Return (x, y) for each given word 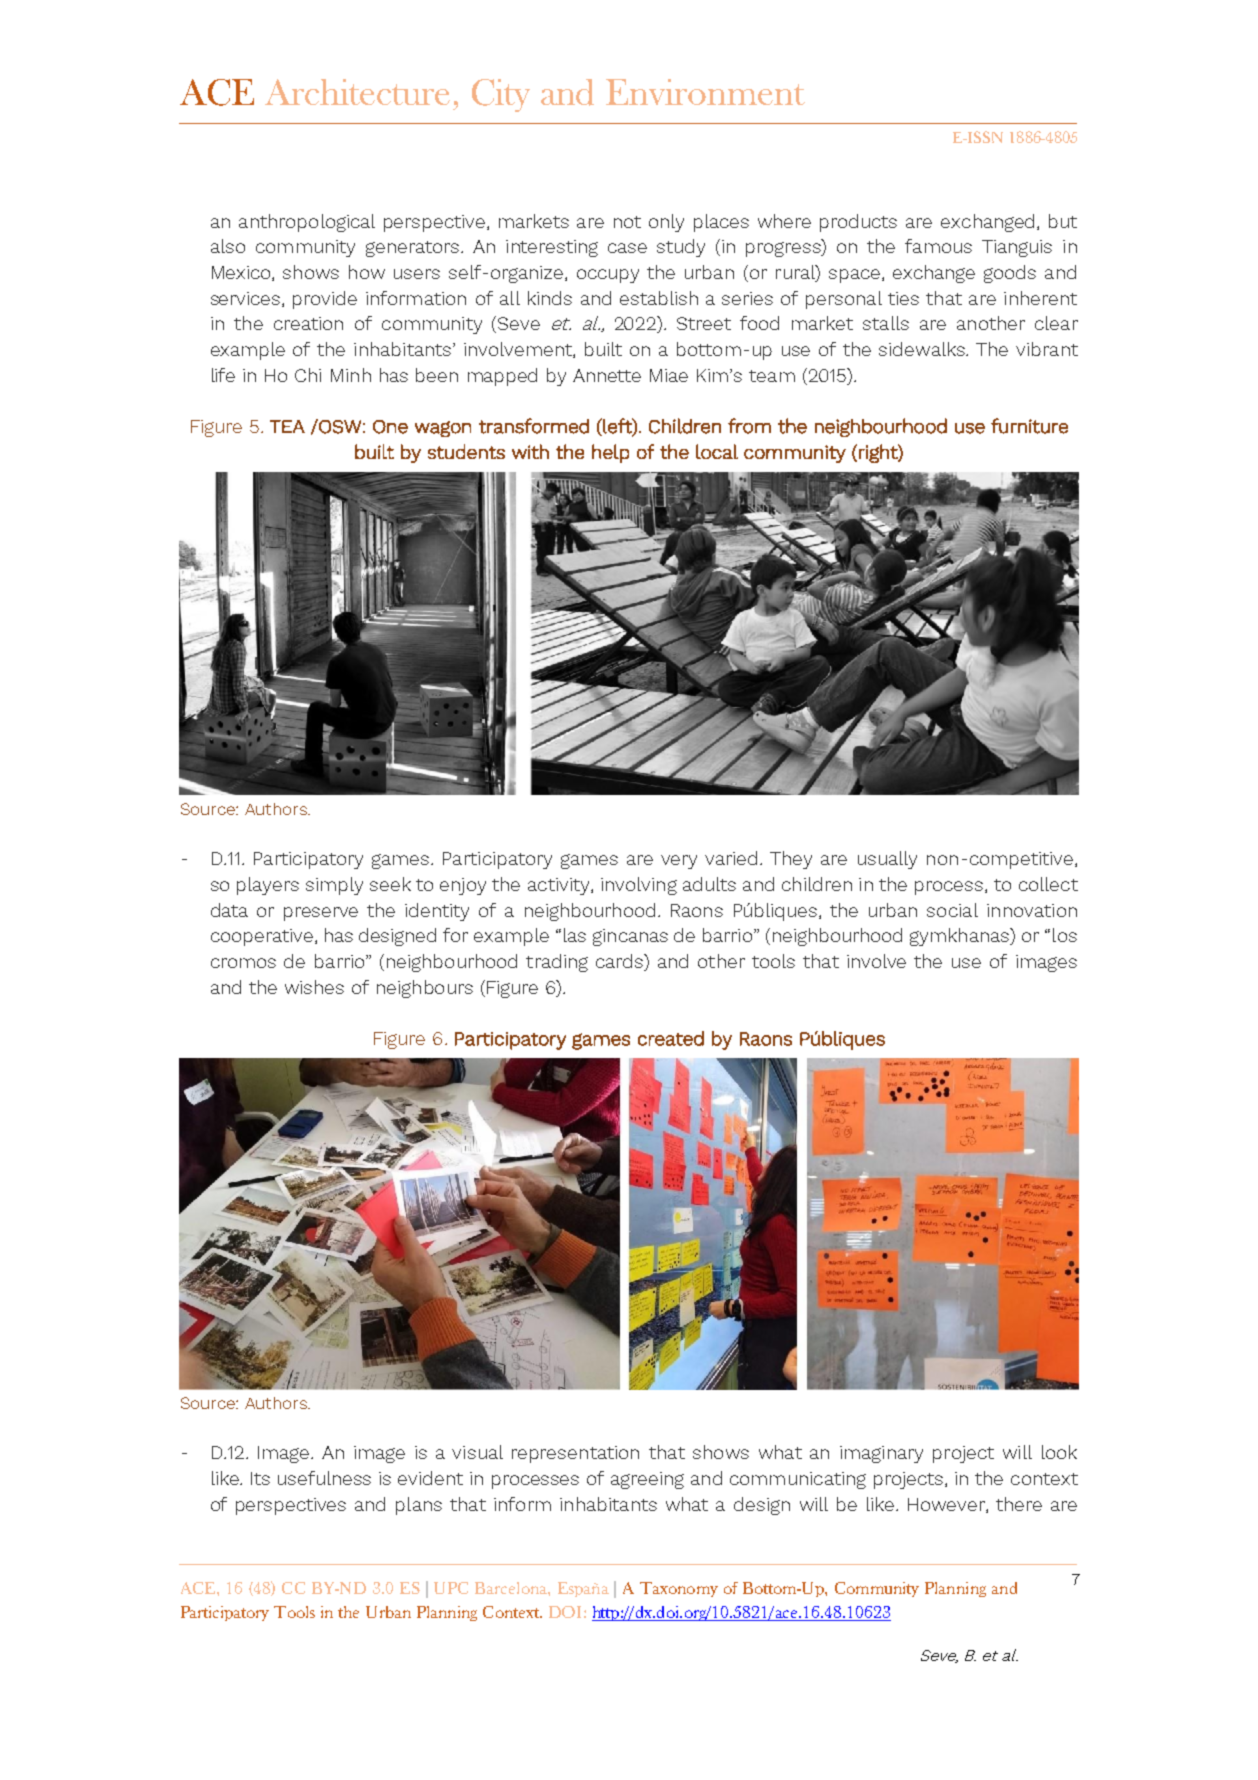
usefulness (324, 1478)
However (947, 1505)
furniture (1029, 426)
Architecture (357, 92)
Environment (705, 92)
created (671, 1038)
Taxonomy (679, 1589)
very (679, 862)
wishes (314, 987)
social (952, 910)
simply (334, 886)
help (610, 453)
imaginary (881, 1454)
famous (938, 246)
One (390, 427)
